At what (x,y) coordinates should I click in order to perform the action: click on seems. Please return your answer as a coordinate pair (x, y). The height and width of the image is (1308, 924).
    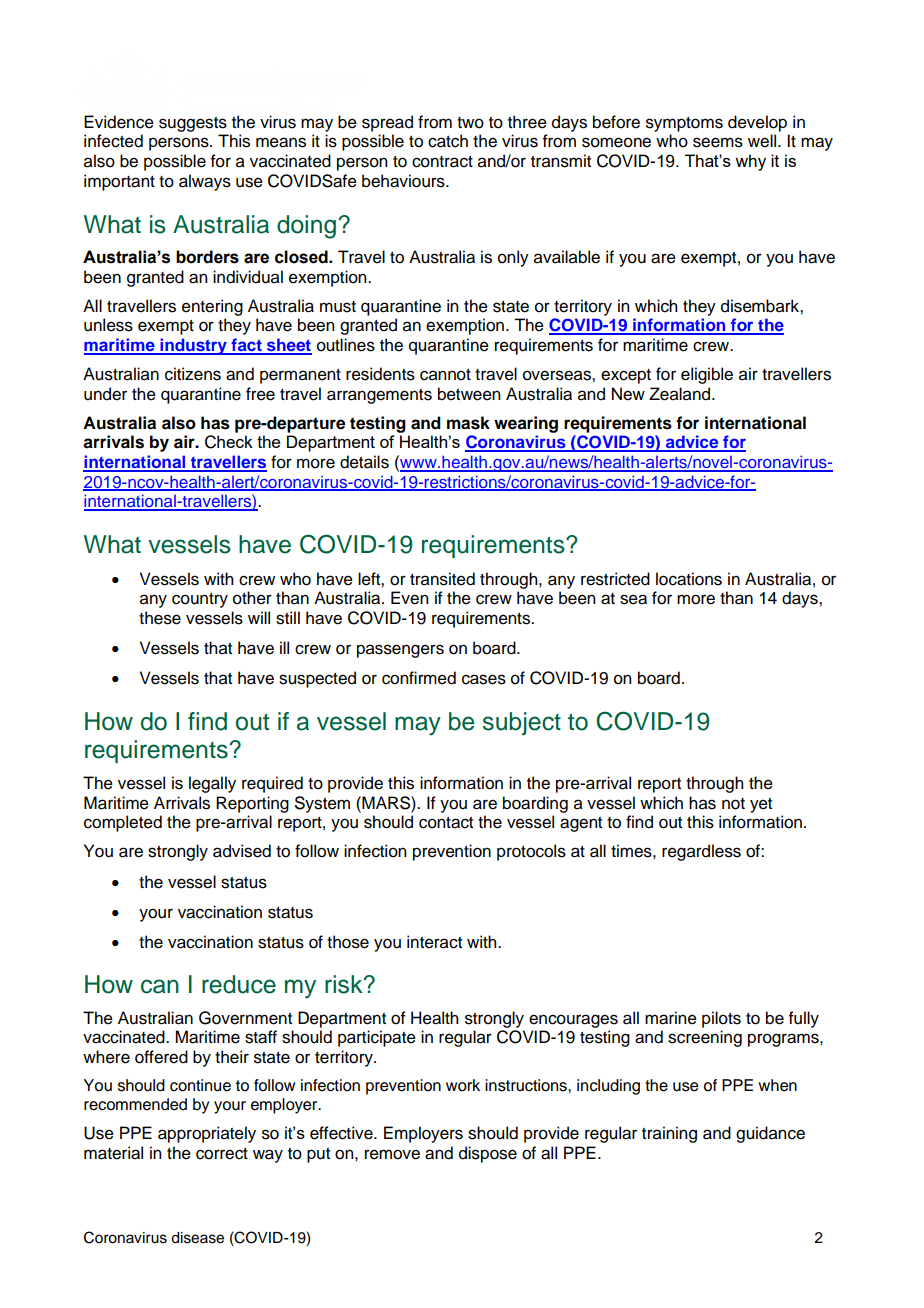
    Looking at the image, I should click on (718, 142).
